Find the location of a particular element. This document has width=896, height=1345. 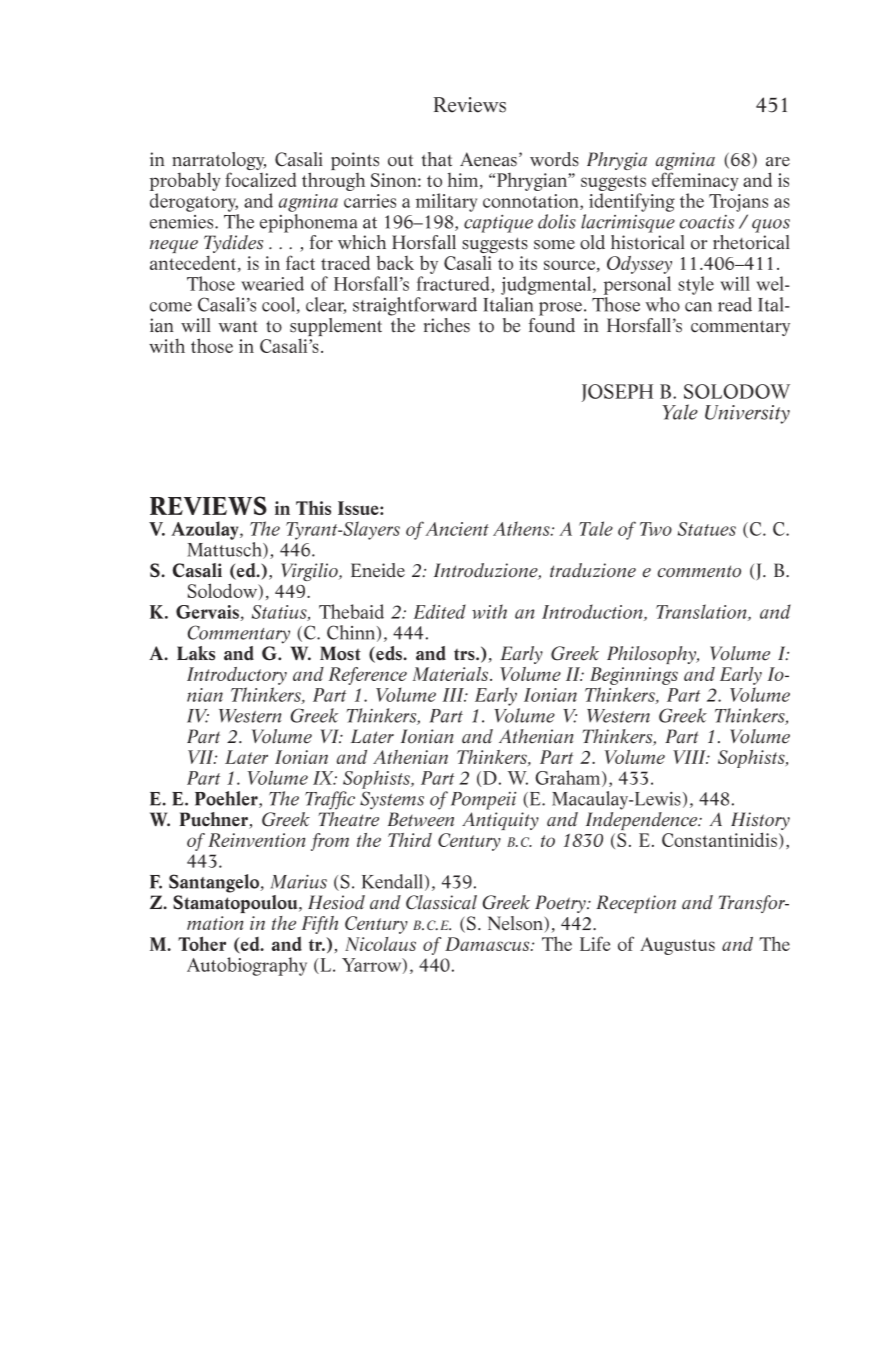

Virgilio is located at coordinates (310, 572).
